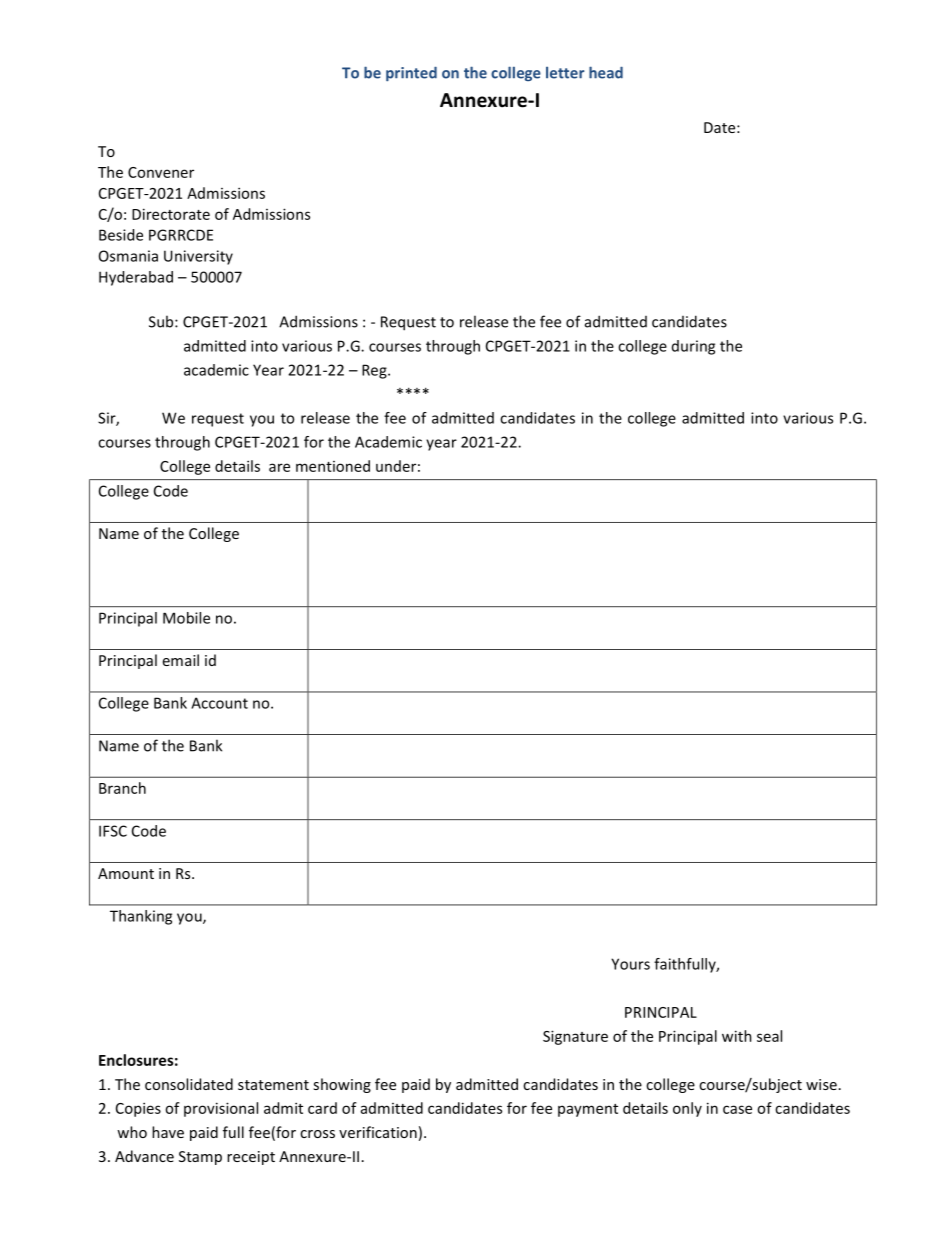 Image resolution: width=952 pixels, height=1233 pixels. What do you see at coordinates (279, 467) in the page?
I see `are` at bounding box center [279, 467].
